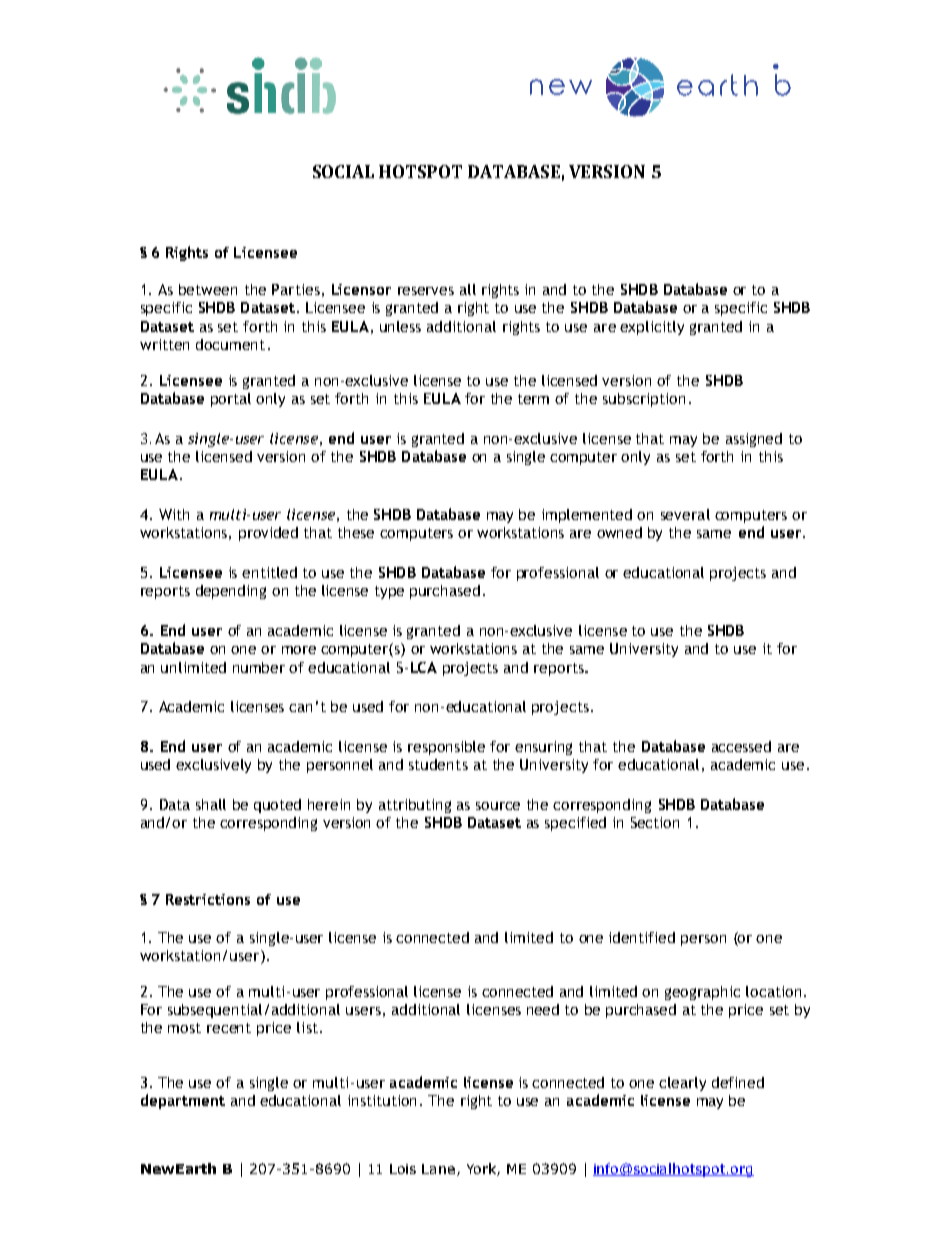 The width and height of the screenshot is (952, 1233). I want to click on Section, so click(655, 822).
